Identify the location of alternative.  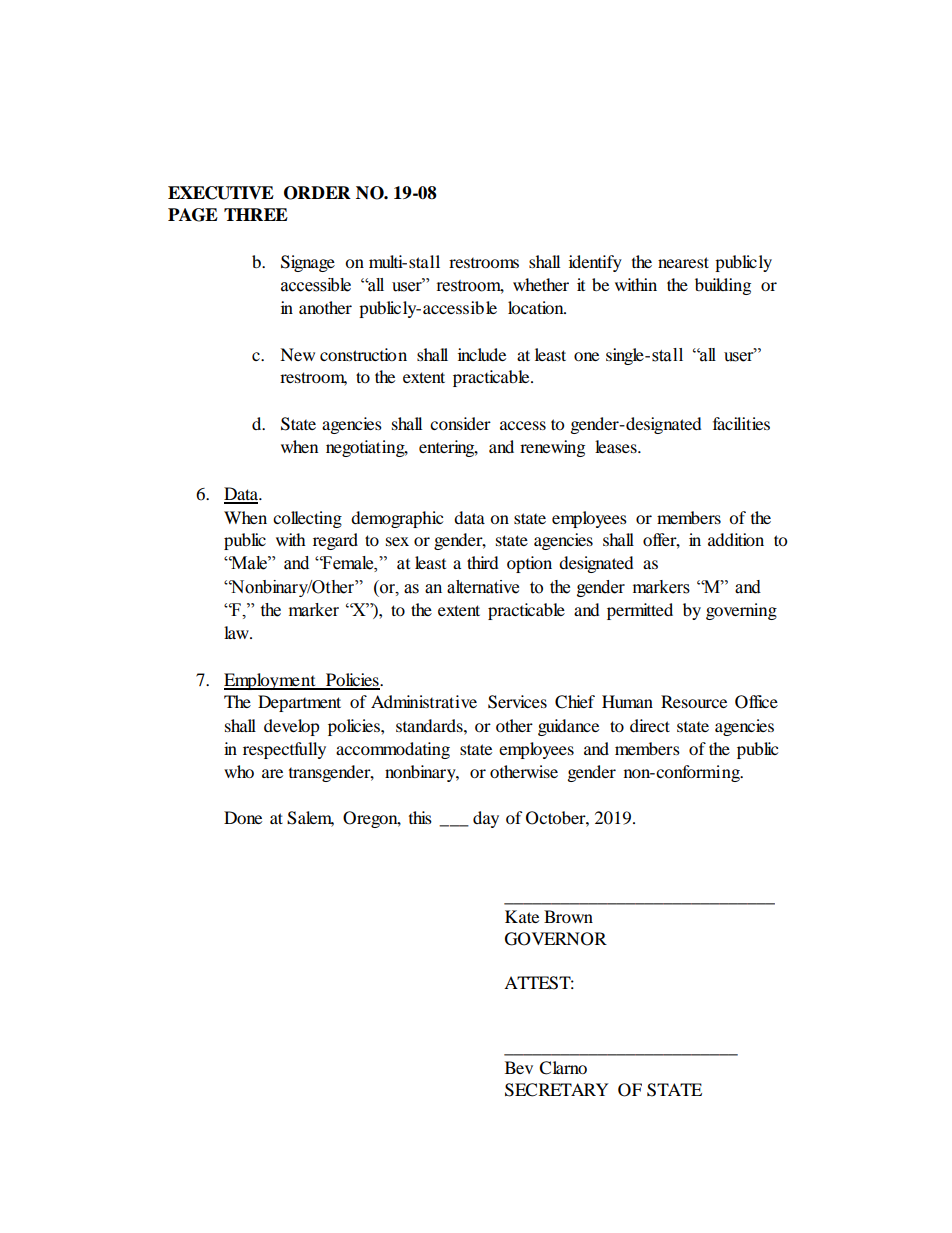
(483, 587).
